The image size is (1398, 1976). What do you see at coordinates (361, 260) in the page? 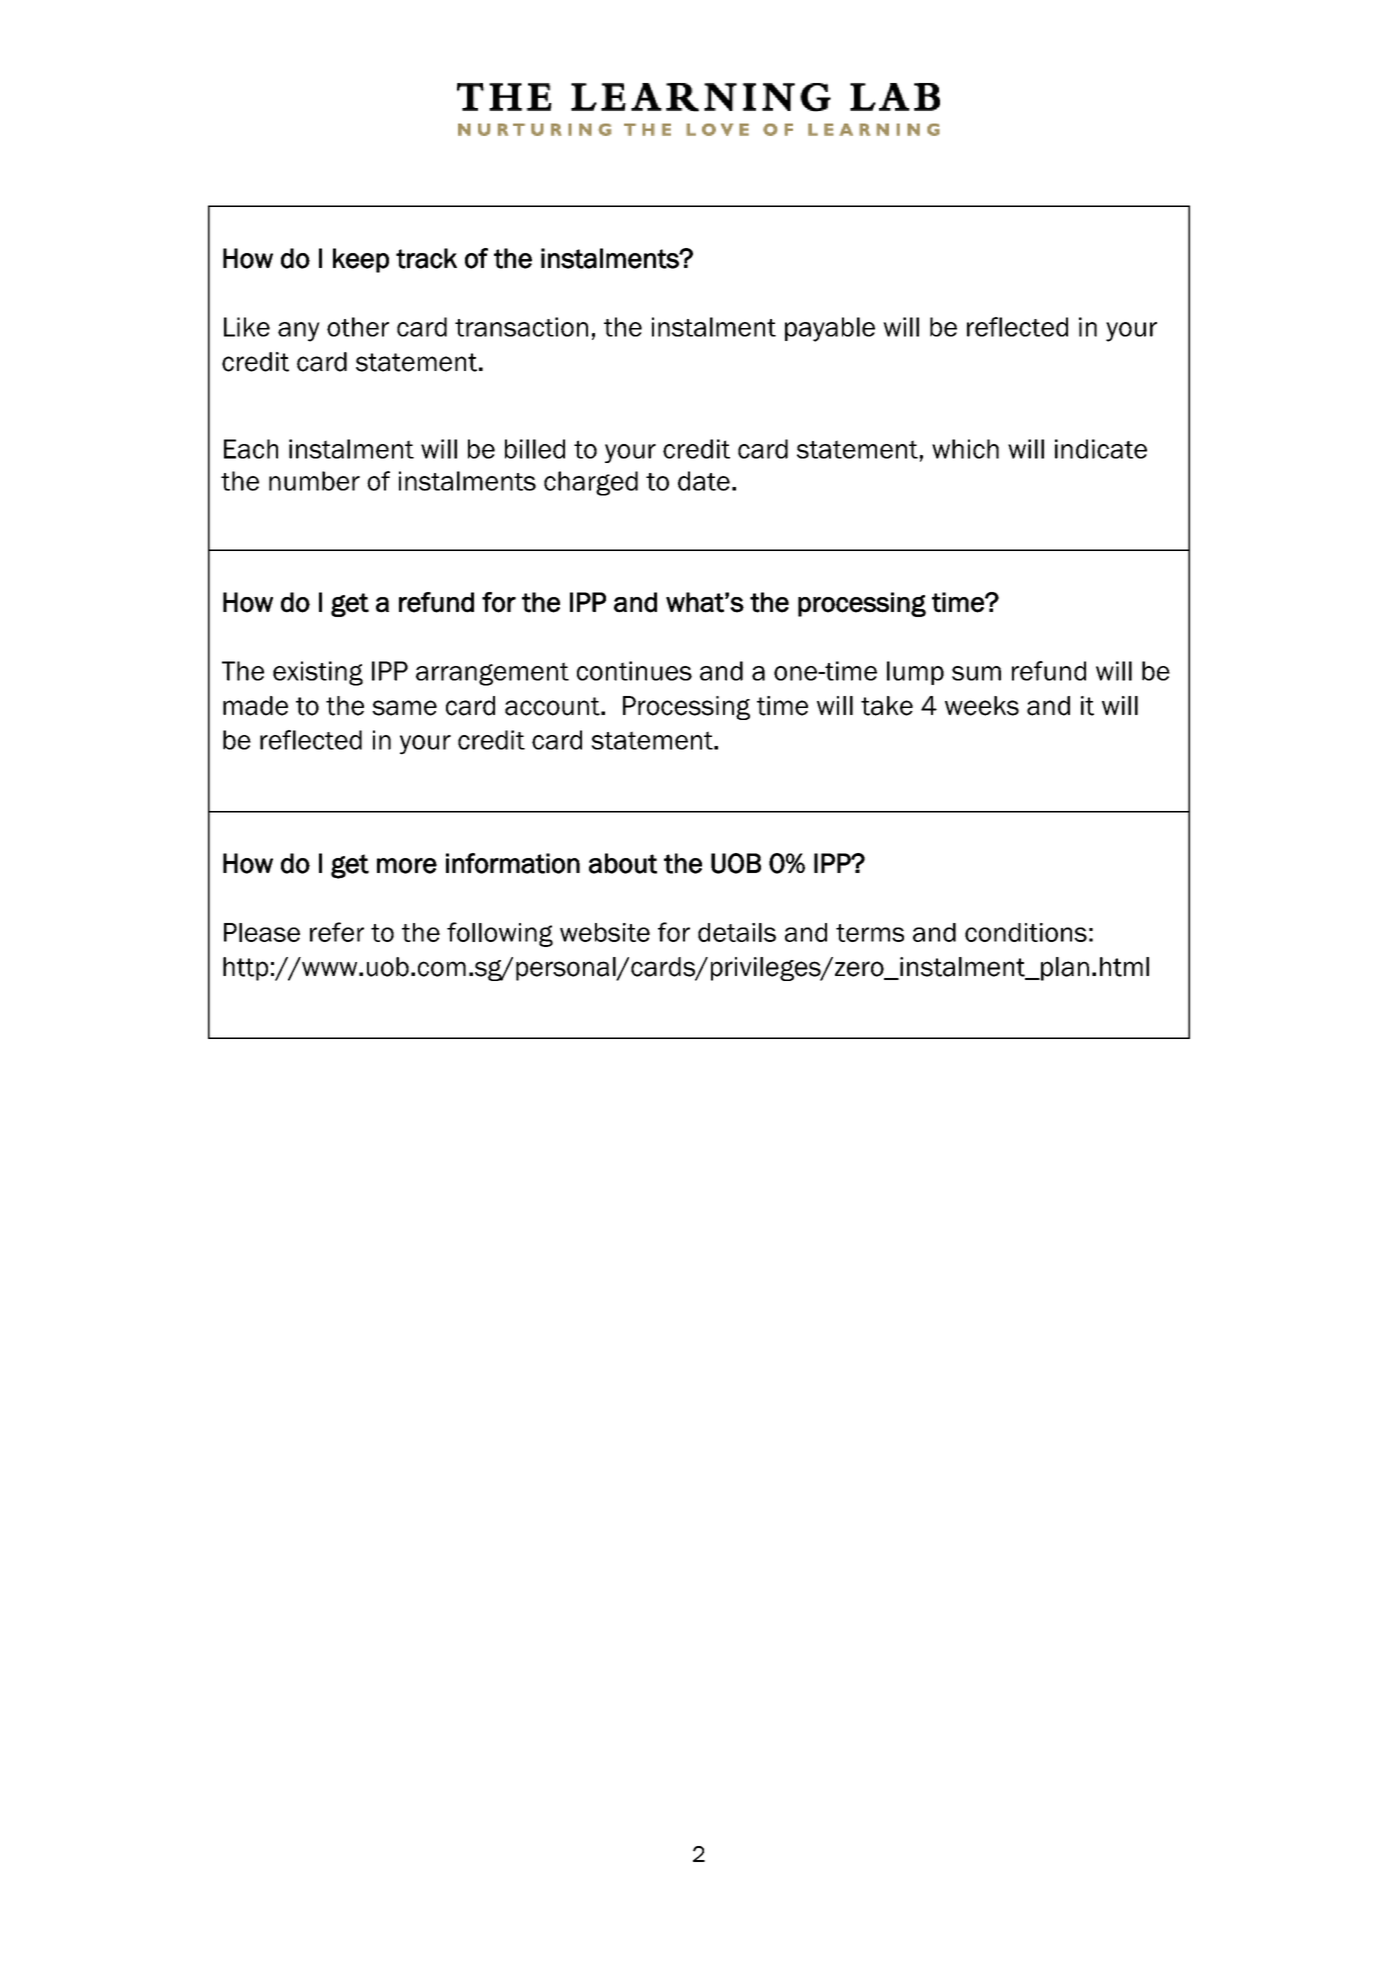
I see `keep` at bounding box center [361, 260].
